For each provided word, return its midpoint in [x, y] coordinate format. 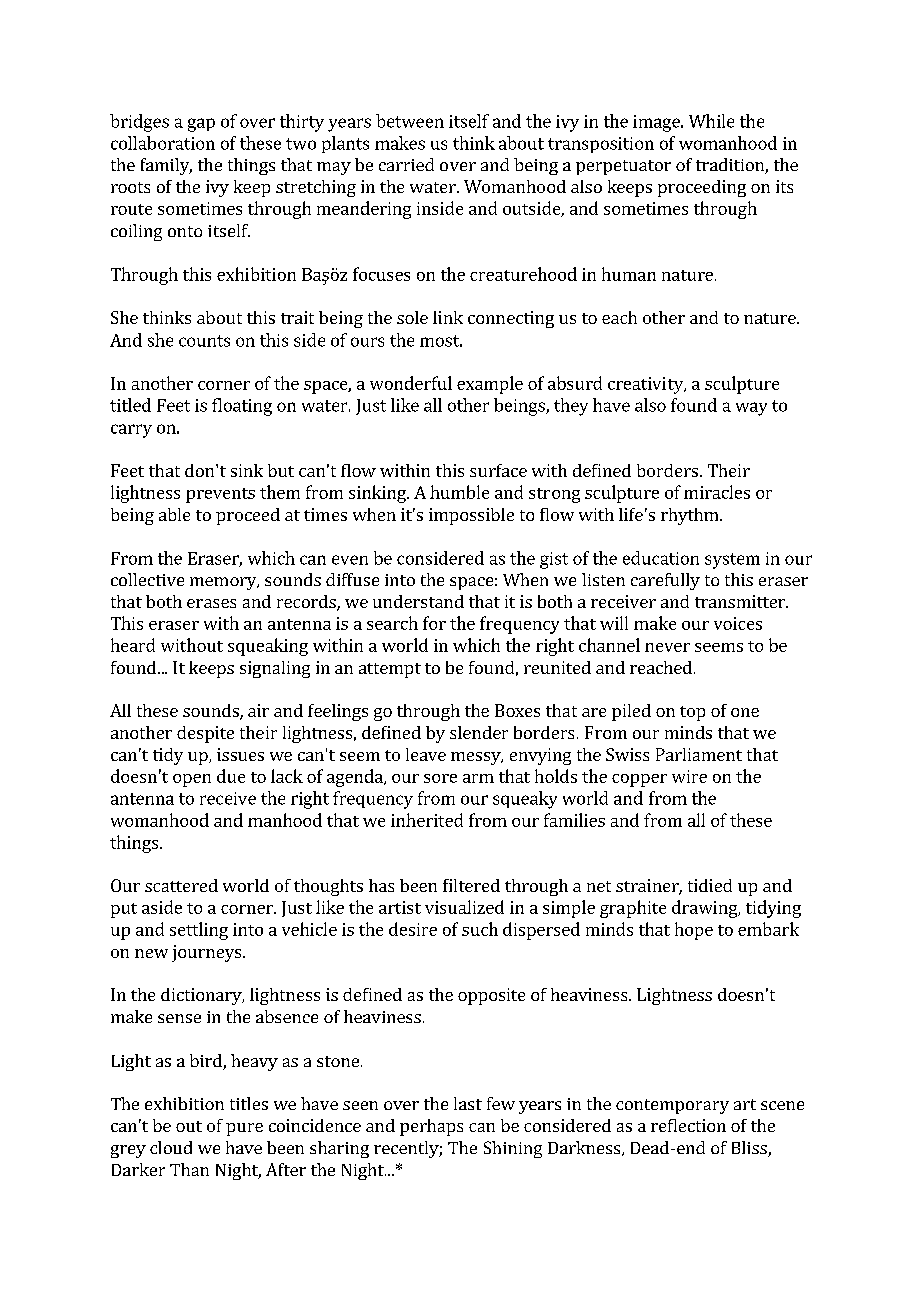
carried [406, 164]
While [711, 121]
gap [201, 125]
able [174, 514]
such [480, 929]
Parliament [699, 754]
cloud [171, 1147]
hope [694, 931]
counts [204, 341]
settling [199, 931]
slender [479, 732]
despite [205, 734]
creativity [647, 385]
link [448, 317]
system [732, 561]
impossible [471, 516]
